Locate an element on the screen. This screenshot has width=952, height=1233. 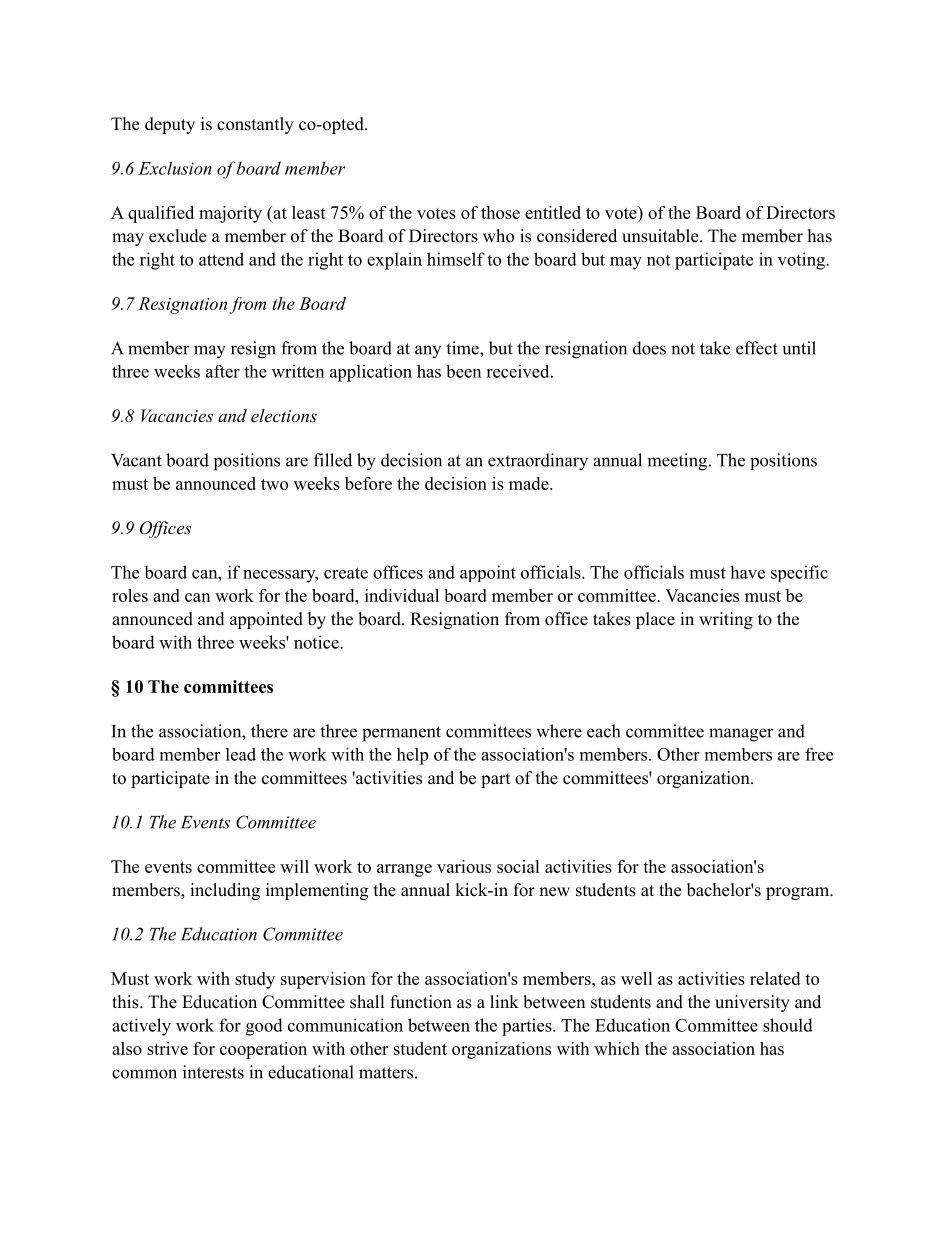
individual is located at coordinates (402, 595).
